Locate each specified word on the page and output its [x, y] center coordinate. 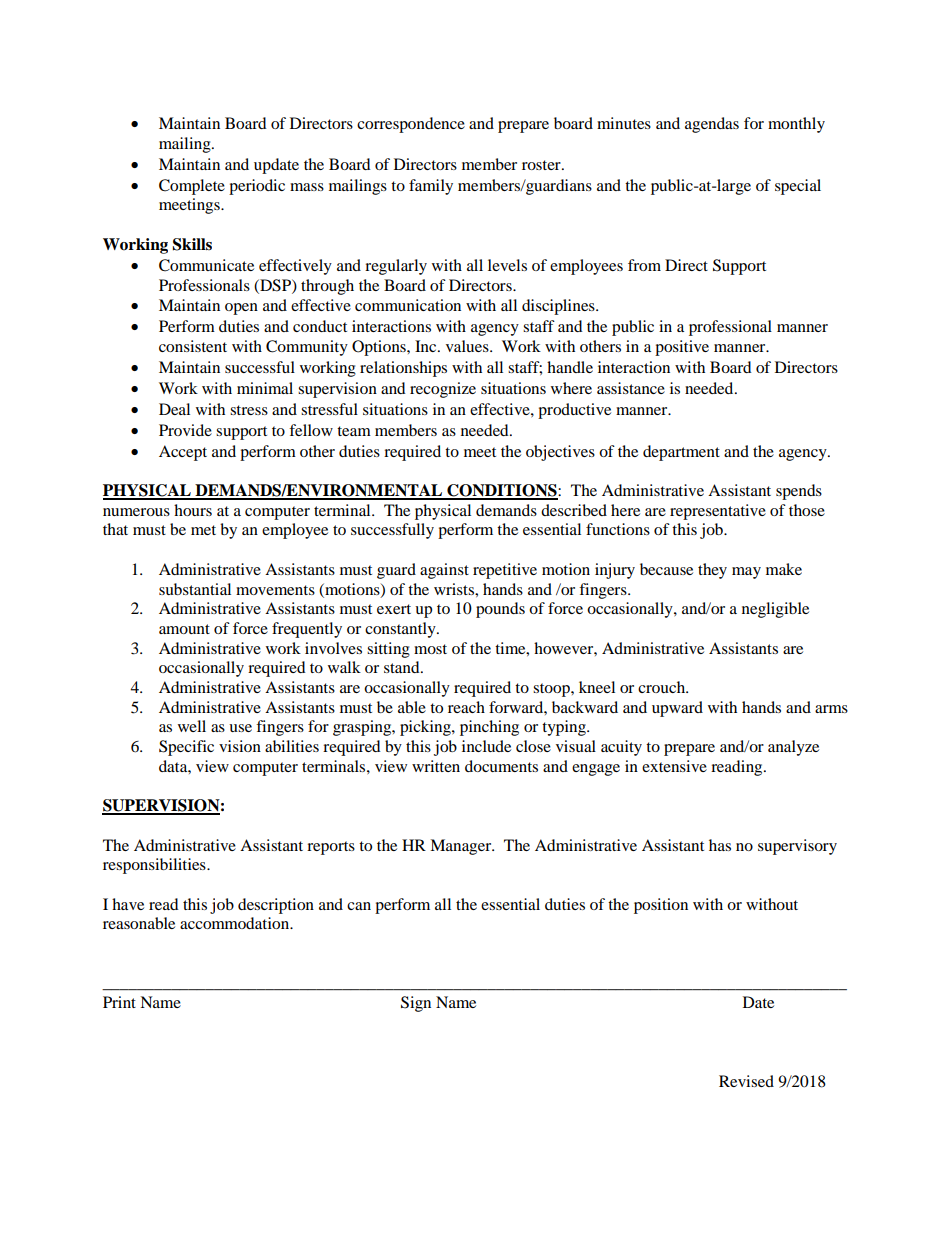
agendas [712, 125]
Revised [746, 1081]
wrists [455, 589]
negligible [775, 610]
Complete [192, 187]
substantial [195, 589]
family [431, 187]
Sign [416, 1004]
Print [119, 1002]
